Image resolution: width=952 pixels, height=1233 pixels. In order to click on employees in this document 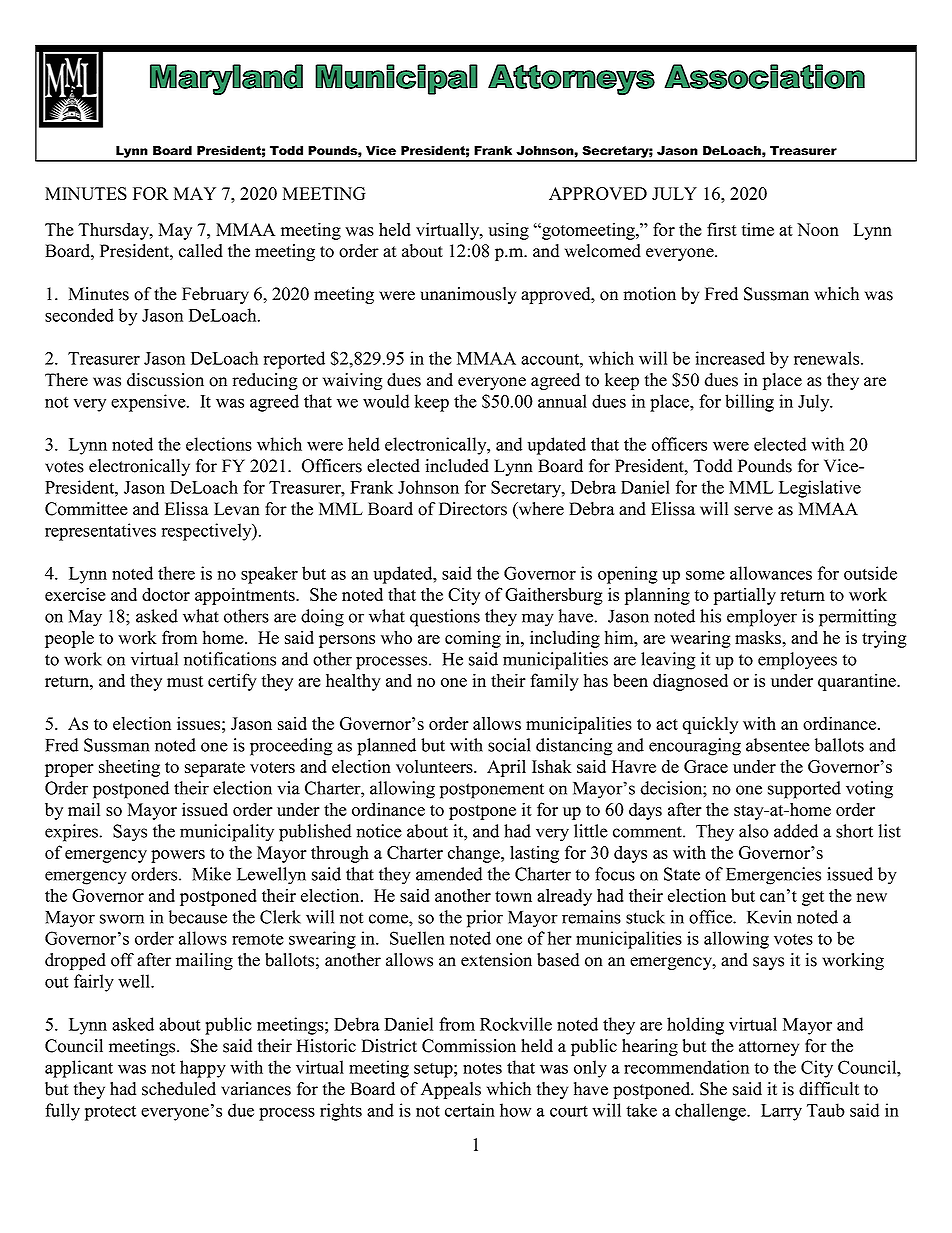, I will do `click(797, 661)`.
